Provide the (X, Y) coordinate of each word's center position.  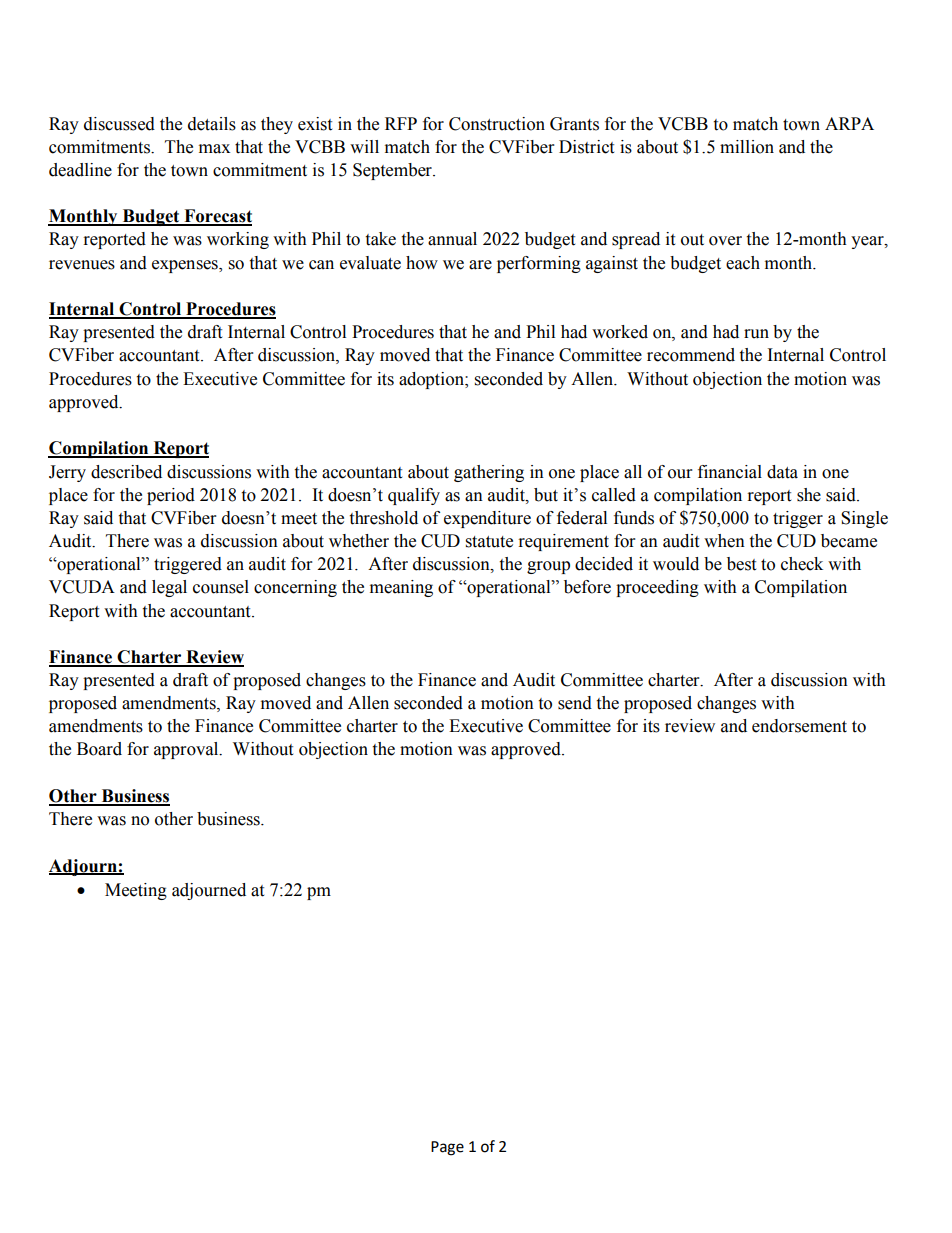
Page (447, 1148)
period (171, 496)
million (747, 147)
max (214, 149)
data (782, 472)
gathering (489, 473)
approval (187, 750)
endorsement (799, 726)
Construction (497, 124)
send (575, 703)
